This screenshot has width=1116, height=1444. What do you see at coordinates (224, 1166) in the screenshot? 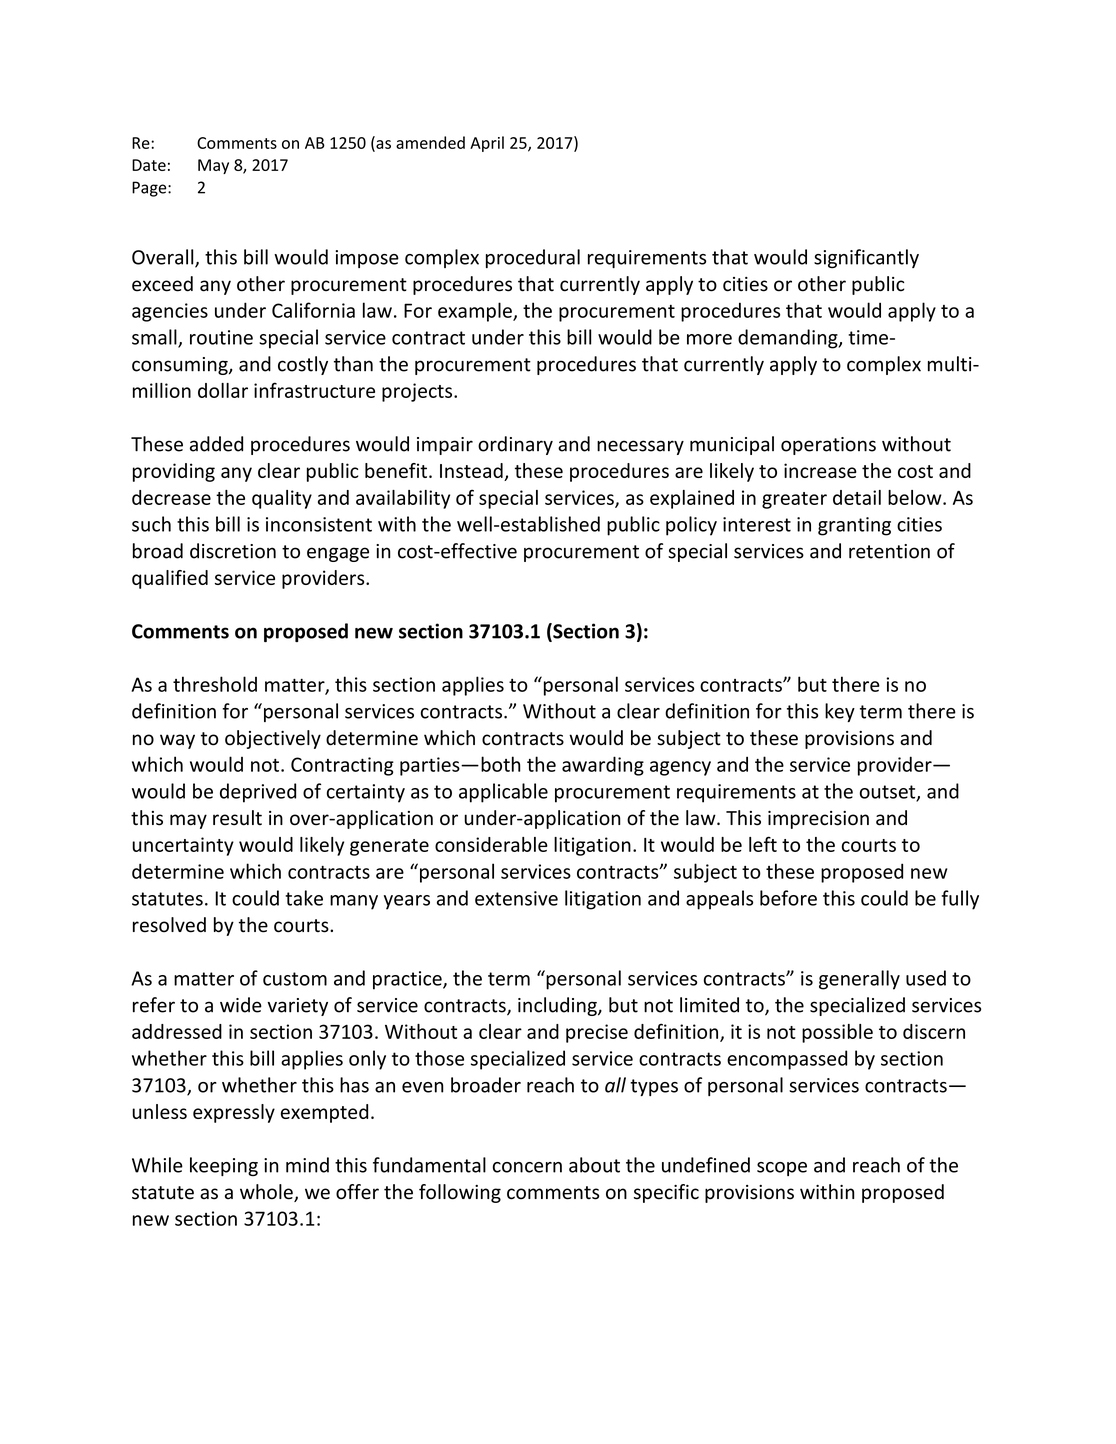
I see `keeping` at bounding box center [224, 1166].
